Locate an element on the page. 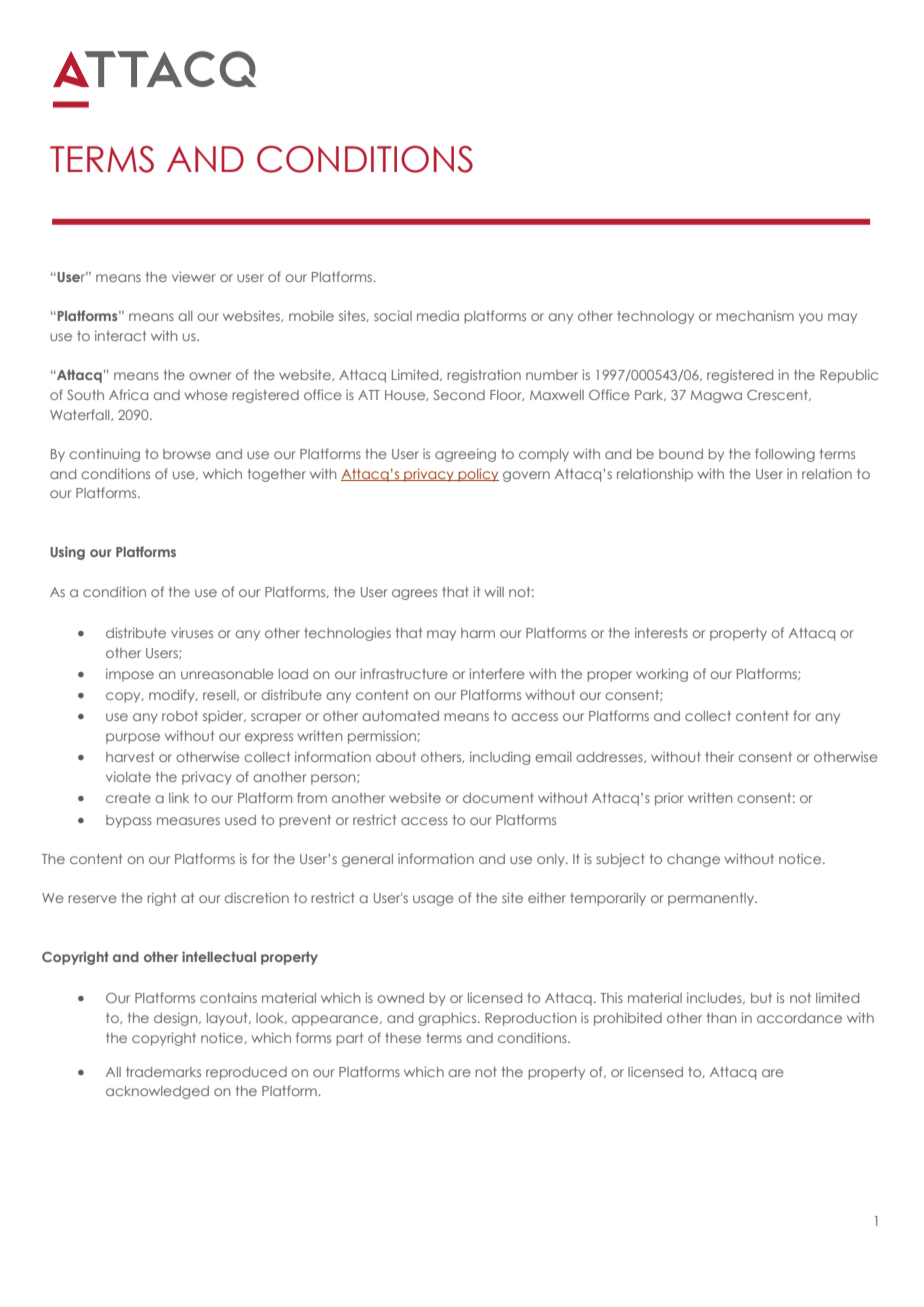 Image resolution: width=924 pixels, height=1307 pixels. working is located at coordinates (662, 675).
